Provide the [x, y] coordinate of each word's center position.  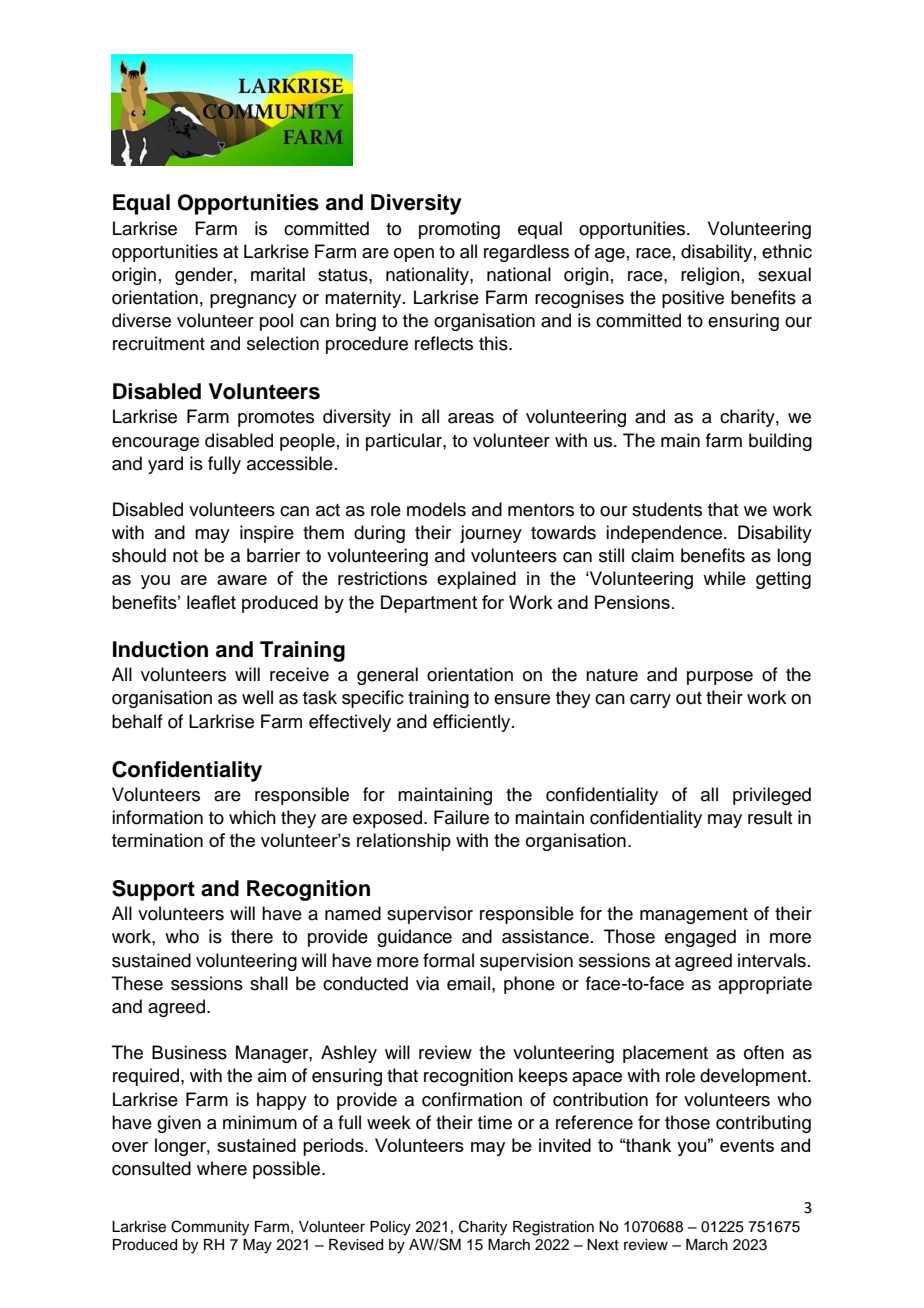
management [694, 916]
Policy [390, 1228]
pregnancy [253, 301]
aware [242, 580]
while [724, 578]
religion [710, 276]
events [747, 1145]
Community [210, 1228]
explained [476, 580]
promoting [459, 230]
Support [153, 890]
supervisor [430, 915]
